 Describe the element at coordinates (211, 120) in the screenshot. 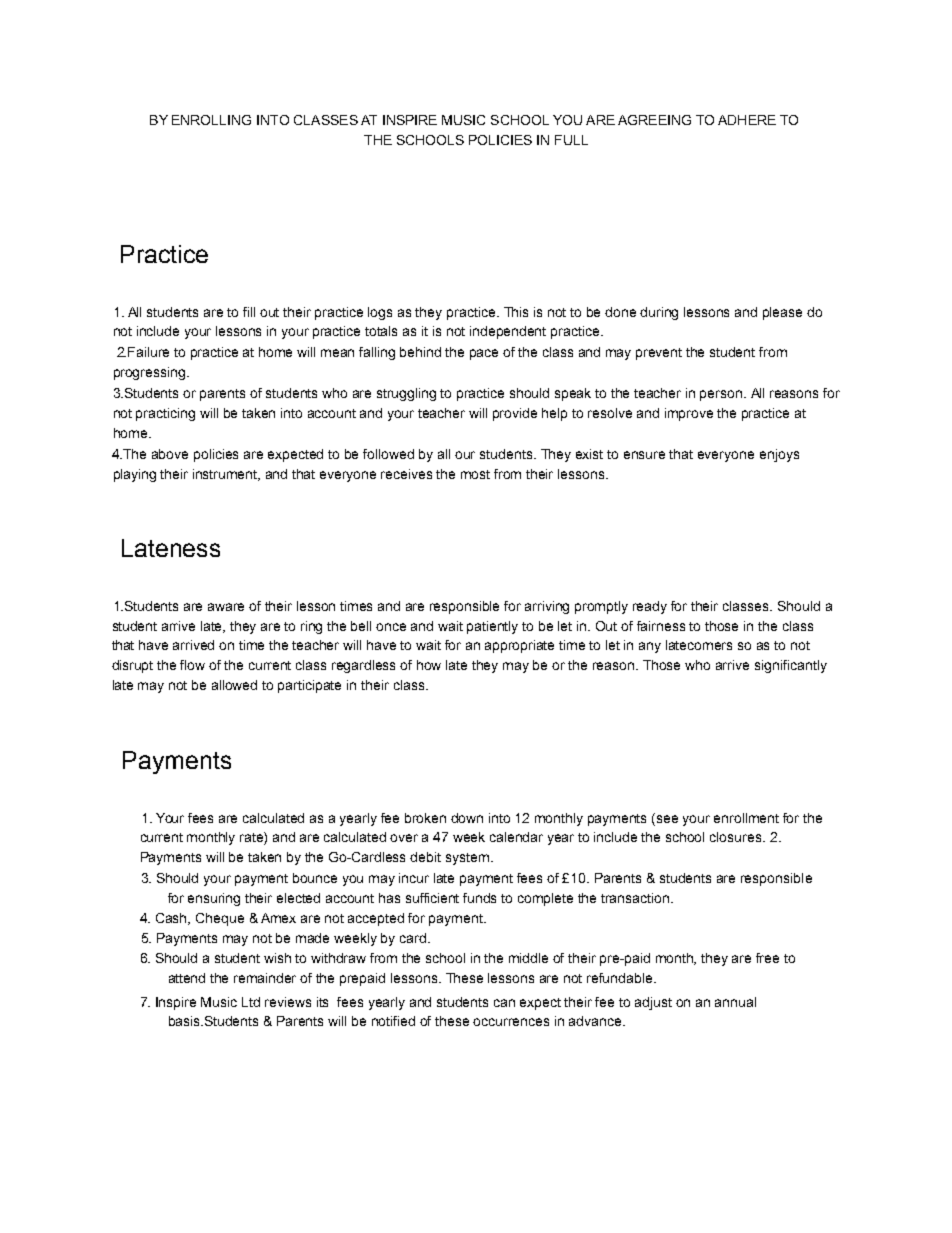

I see `ENROLLING` at that location.
